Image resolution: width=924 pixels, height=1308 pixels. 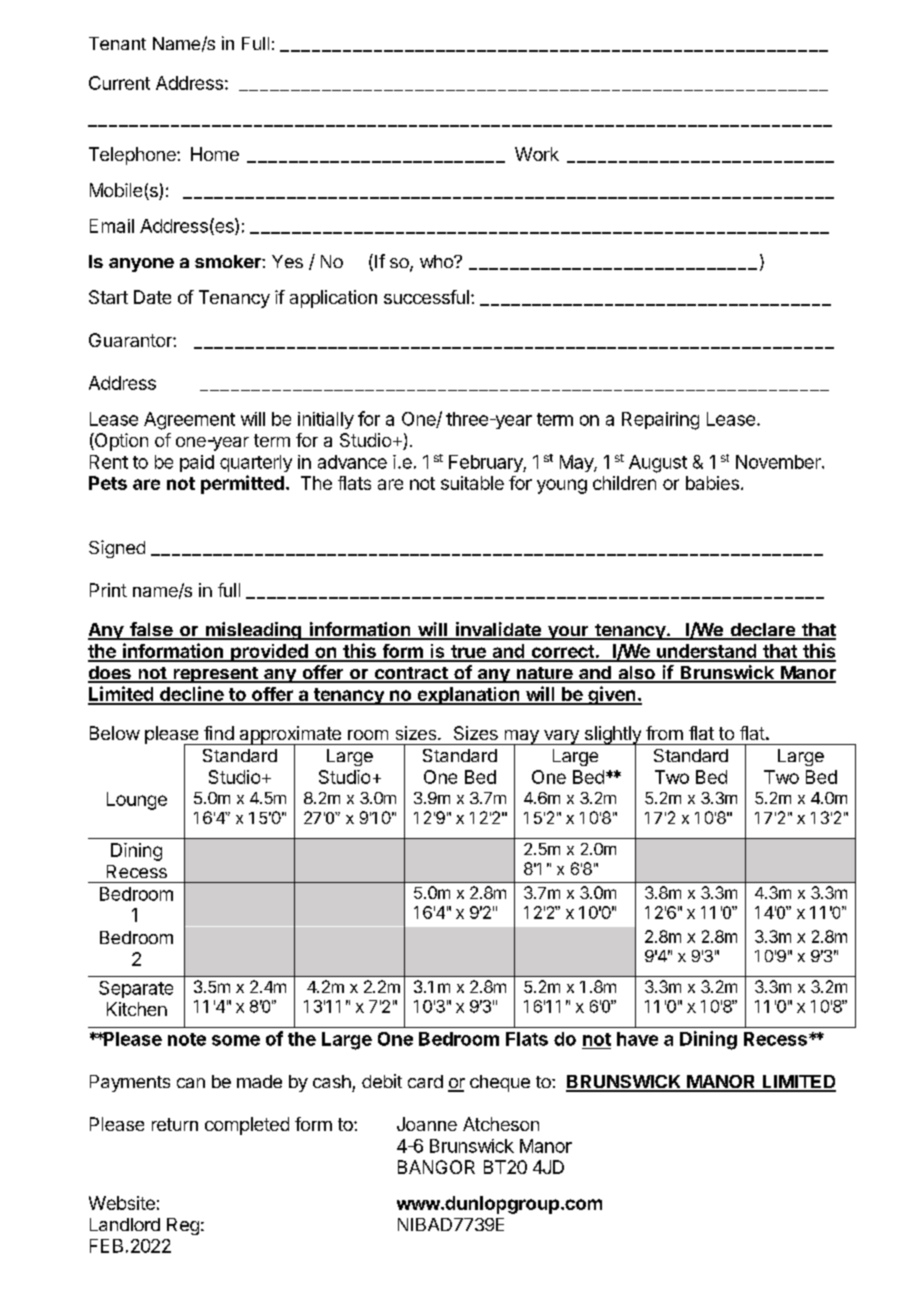 I want to click on babies, so click(x=712, y=483).
